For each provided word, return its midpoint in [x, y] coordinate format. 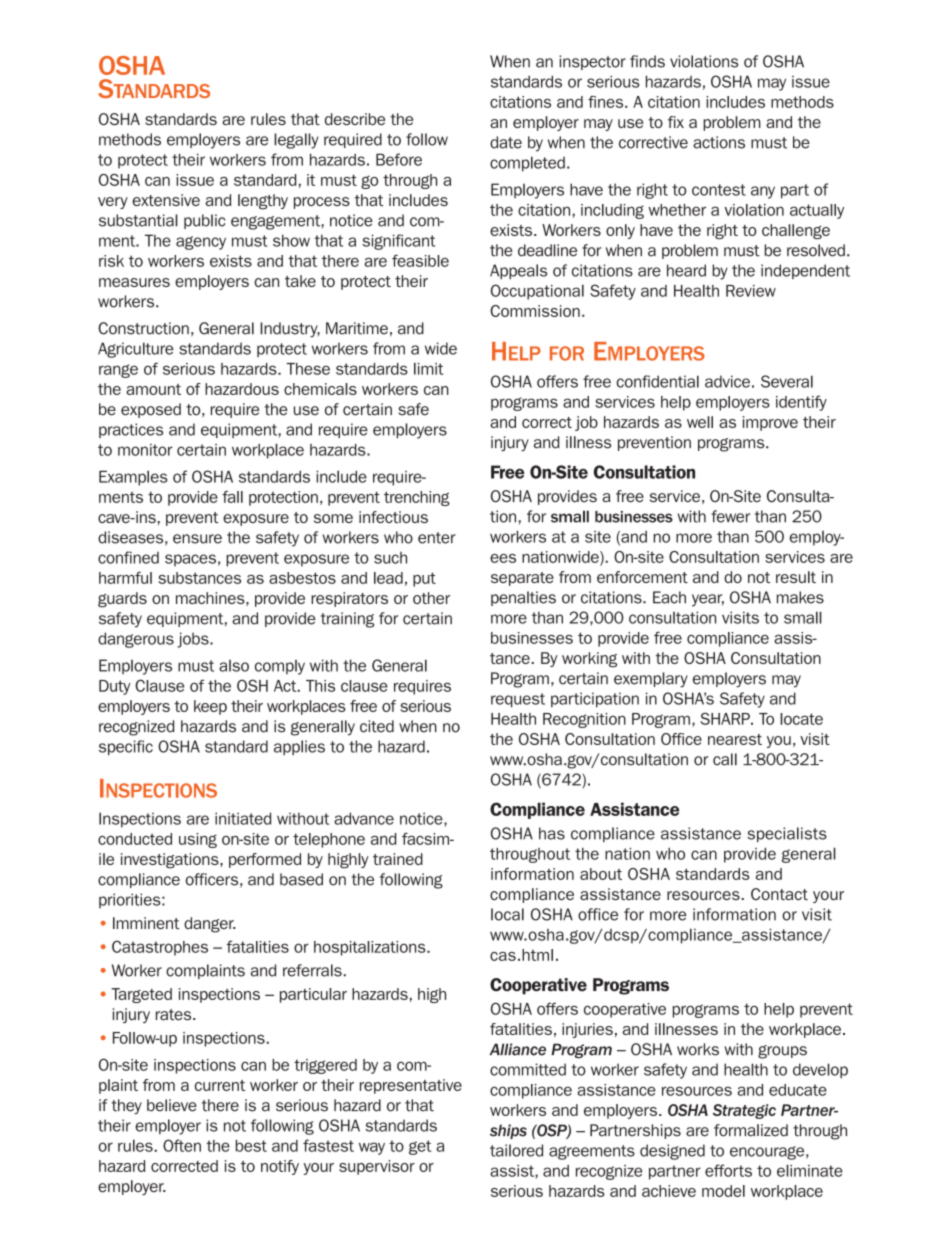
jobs [194, 640]
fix [676, 122]
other [431, 598]
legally [296, 141]
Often [182, 1145]
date [506, 142]
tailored [516, 1150]
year [708, 600]
